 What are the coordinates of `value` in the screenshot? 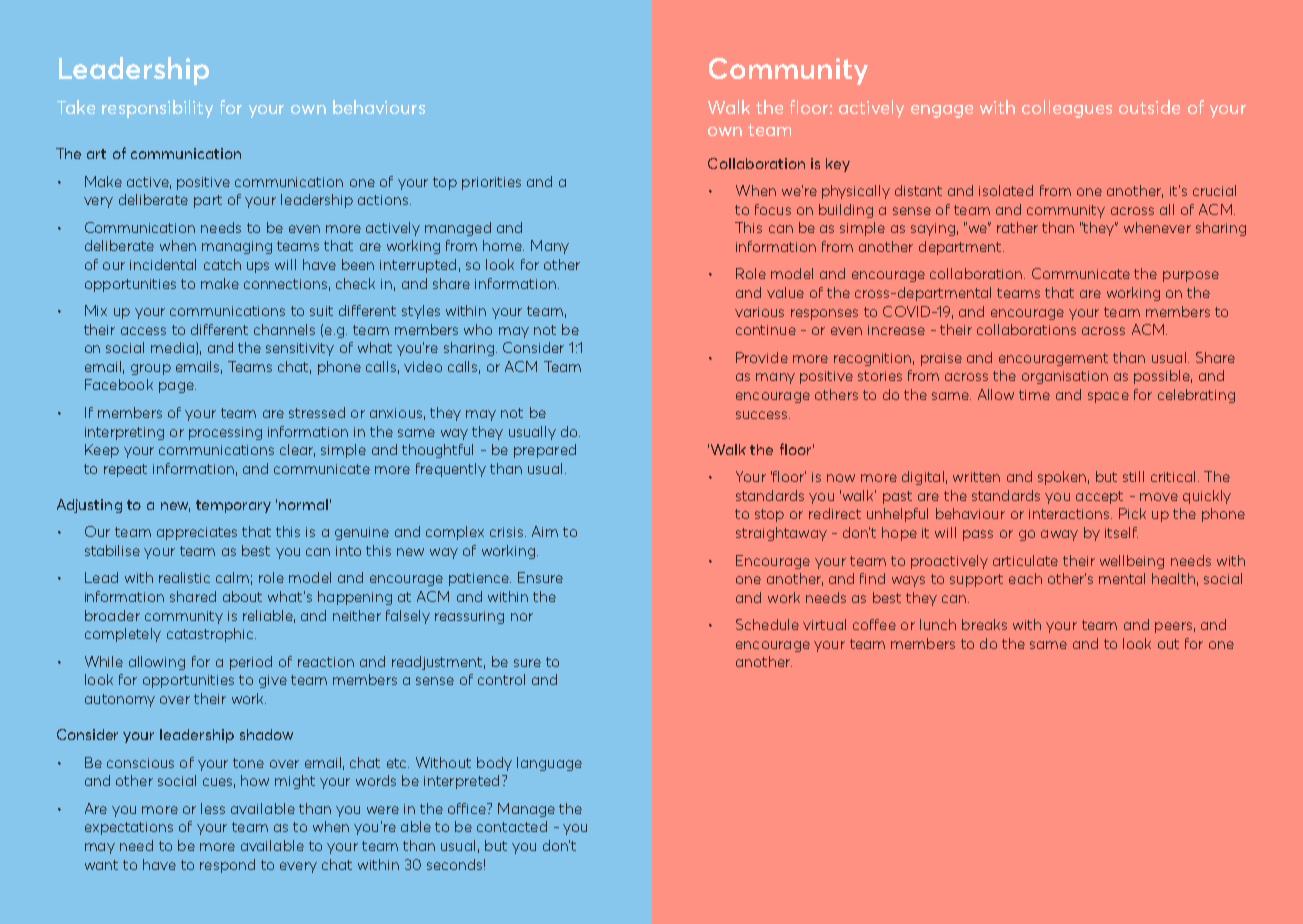 It's located at (785, 292).
